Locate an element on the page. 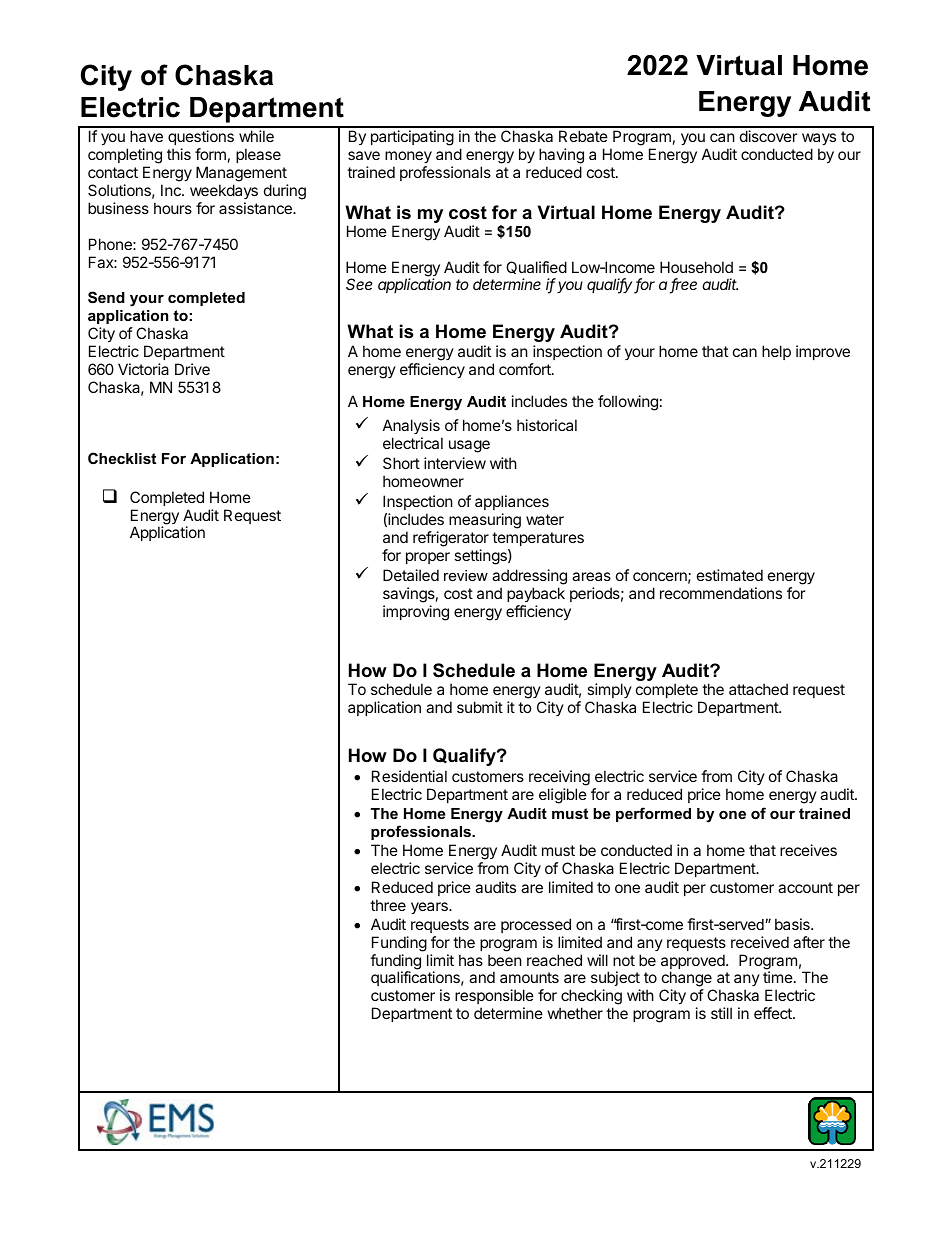 The height and width of the image is (1233, 952). usage is located at coordinates (469, 446).
